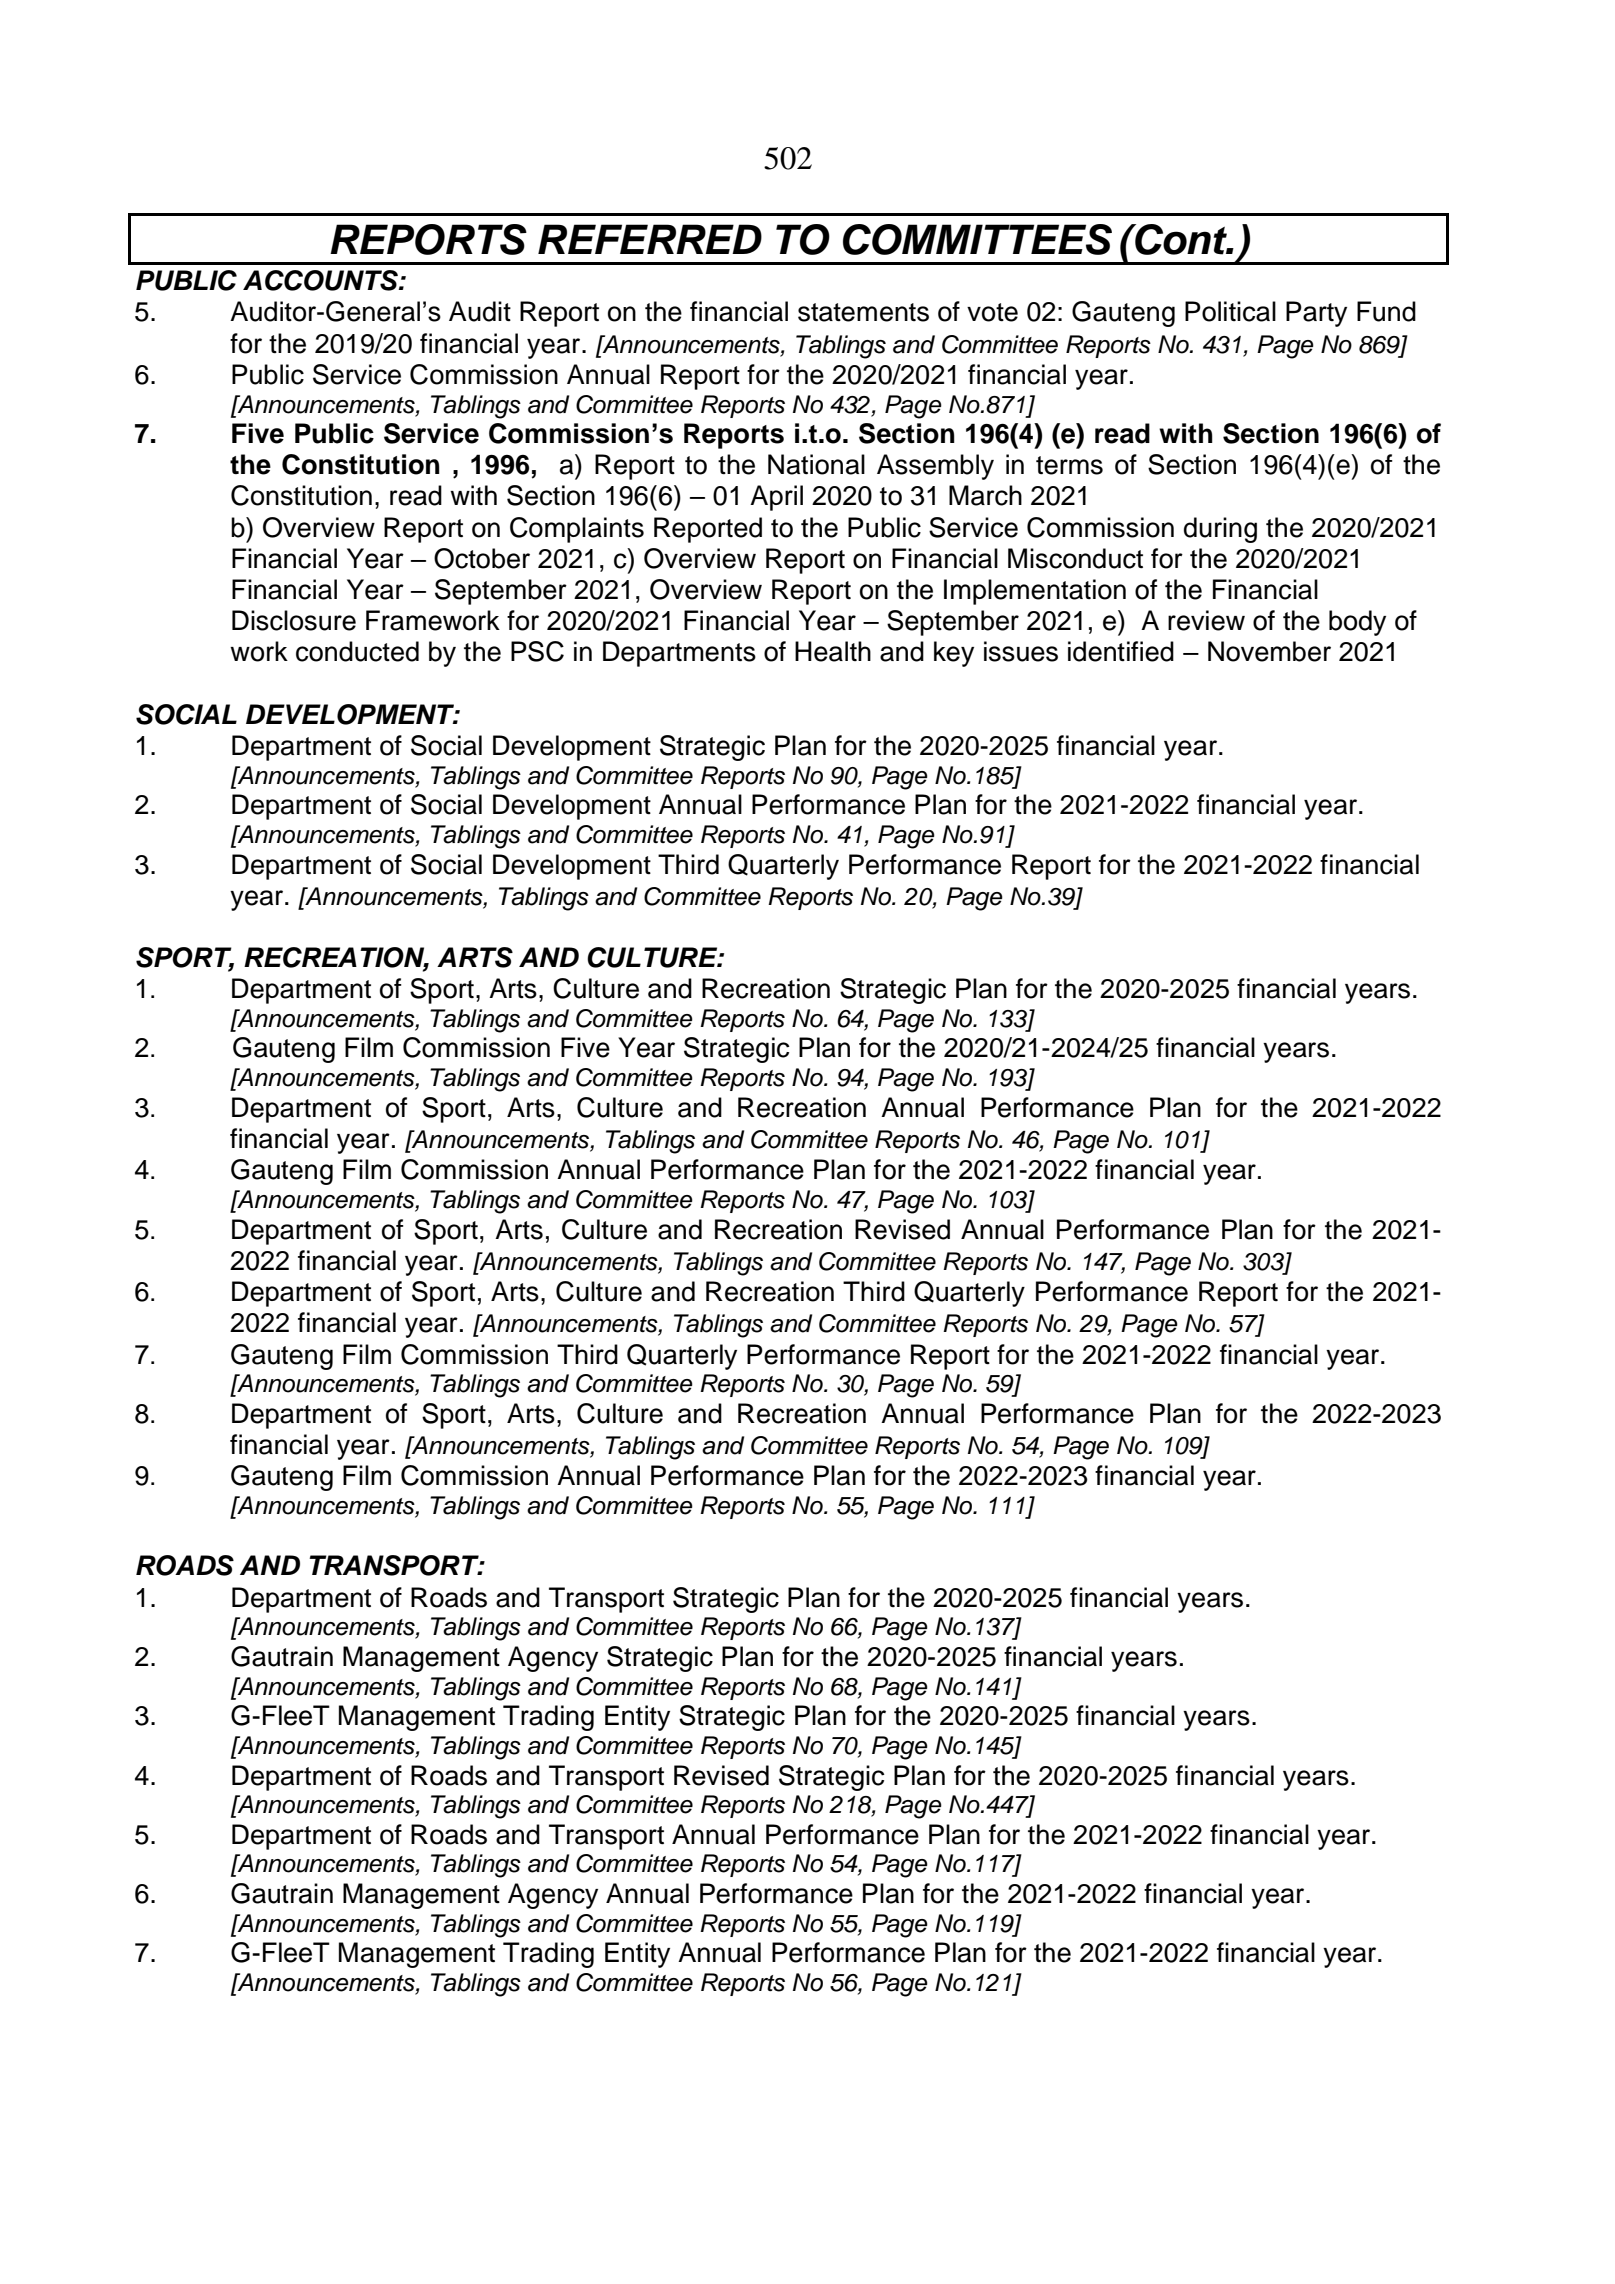 Image resolution: width=1615 pixels, height=2284 pixels. Describe the element at coordinates (1220, 530) in the image. I see `during` at that location.
